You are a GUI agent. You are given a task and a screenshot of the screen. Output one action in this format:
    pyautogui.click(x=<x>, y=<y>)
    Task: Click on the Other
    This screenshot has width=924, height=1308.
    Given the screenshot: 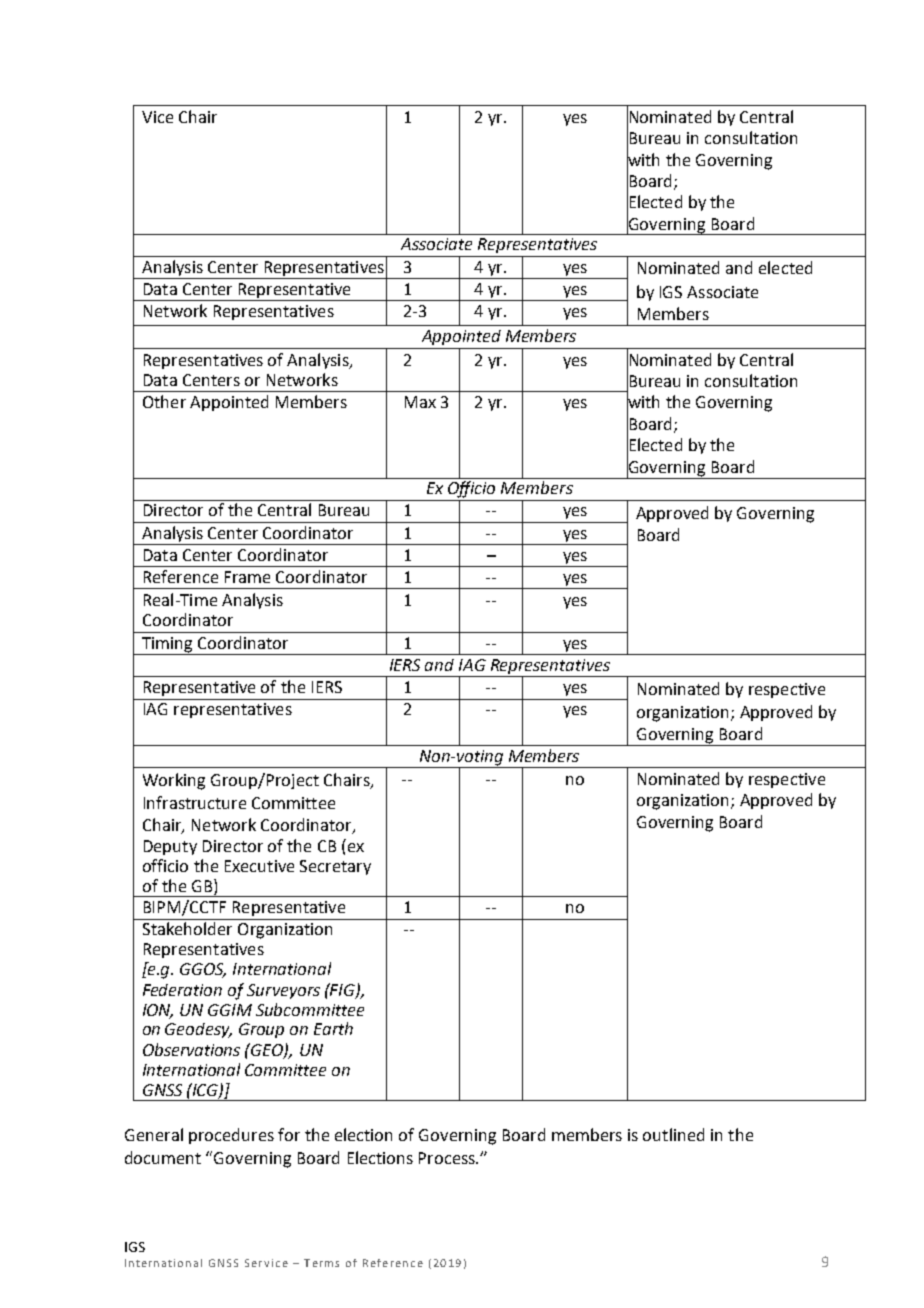 What is the action you would take?
    pyautogui.click(x=164, y=401)
